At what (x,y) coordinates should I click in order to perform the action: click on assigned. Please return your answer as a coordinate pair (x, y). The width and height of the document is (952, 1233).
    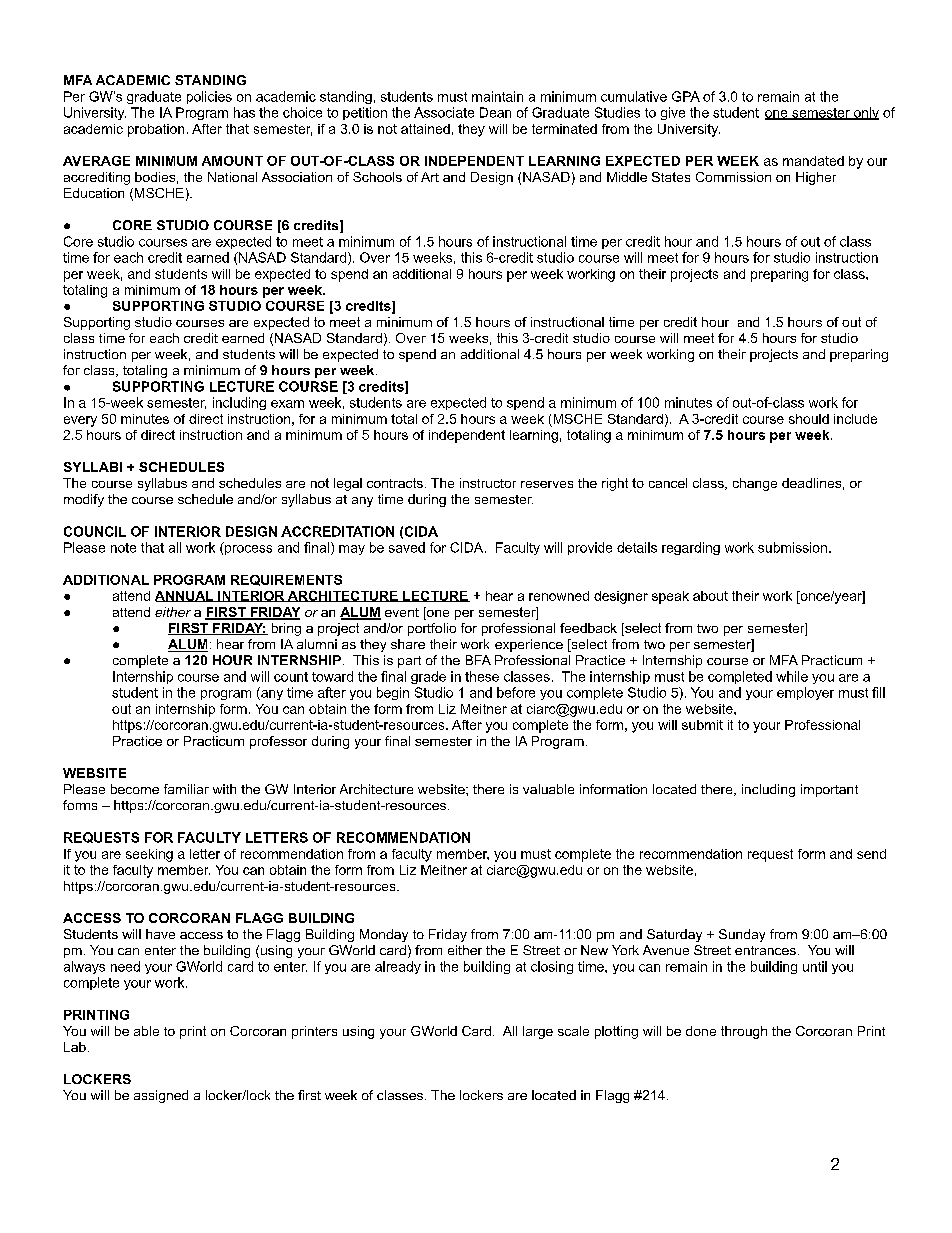
    Looking at the image, I should click on (161, 1096).
